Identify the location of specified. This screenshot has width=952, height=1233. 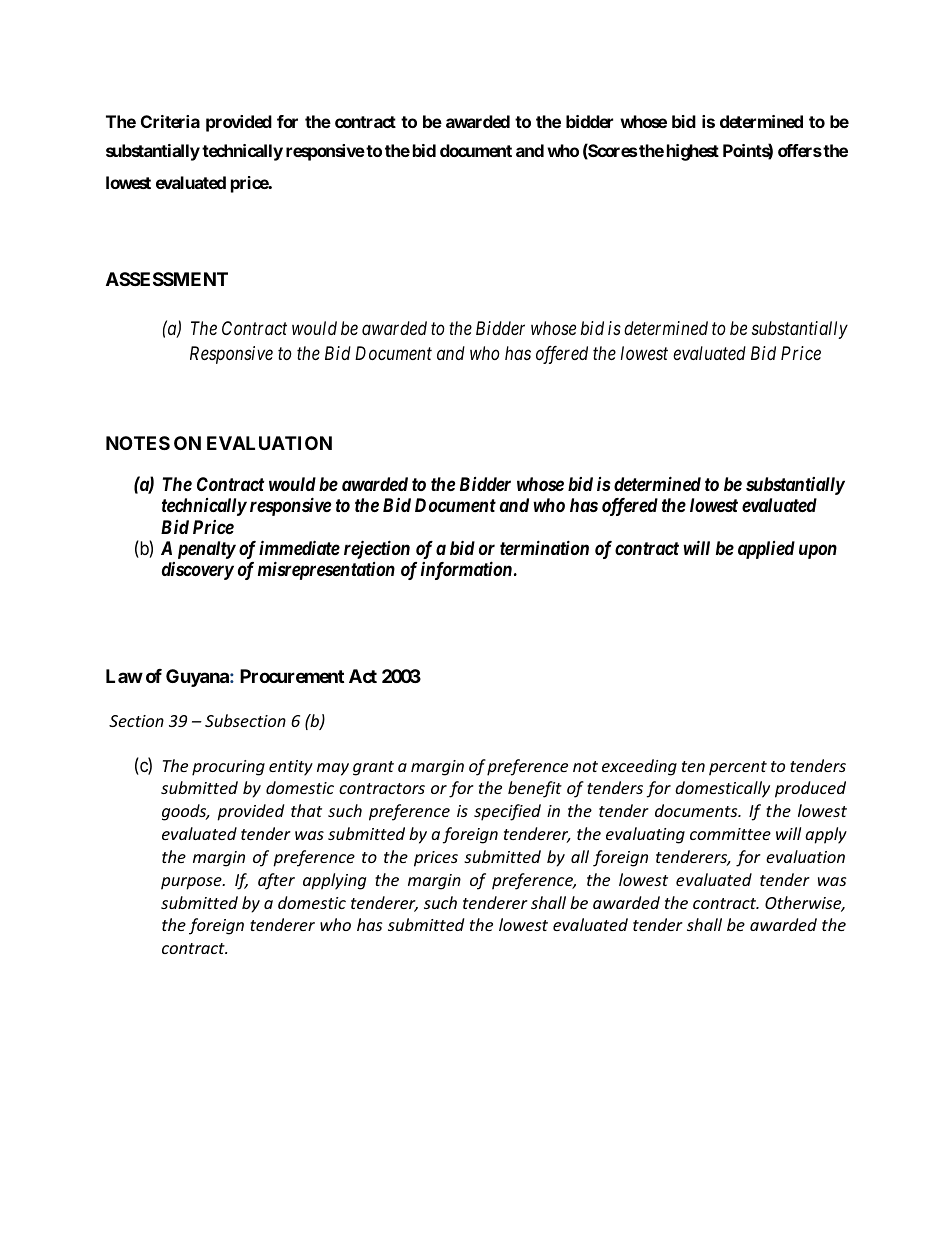
(507, 812).
